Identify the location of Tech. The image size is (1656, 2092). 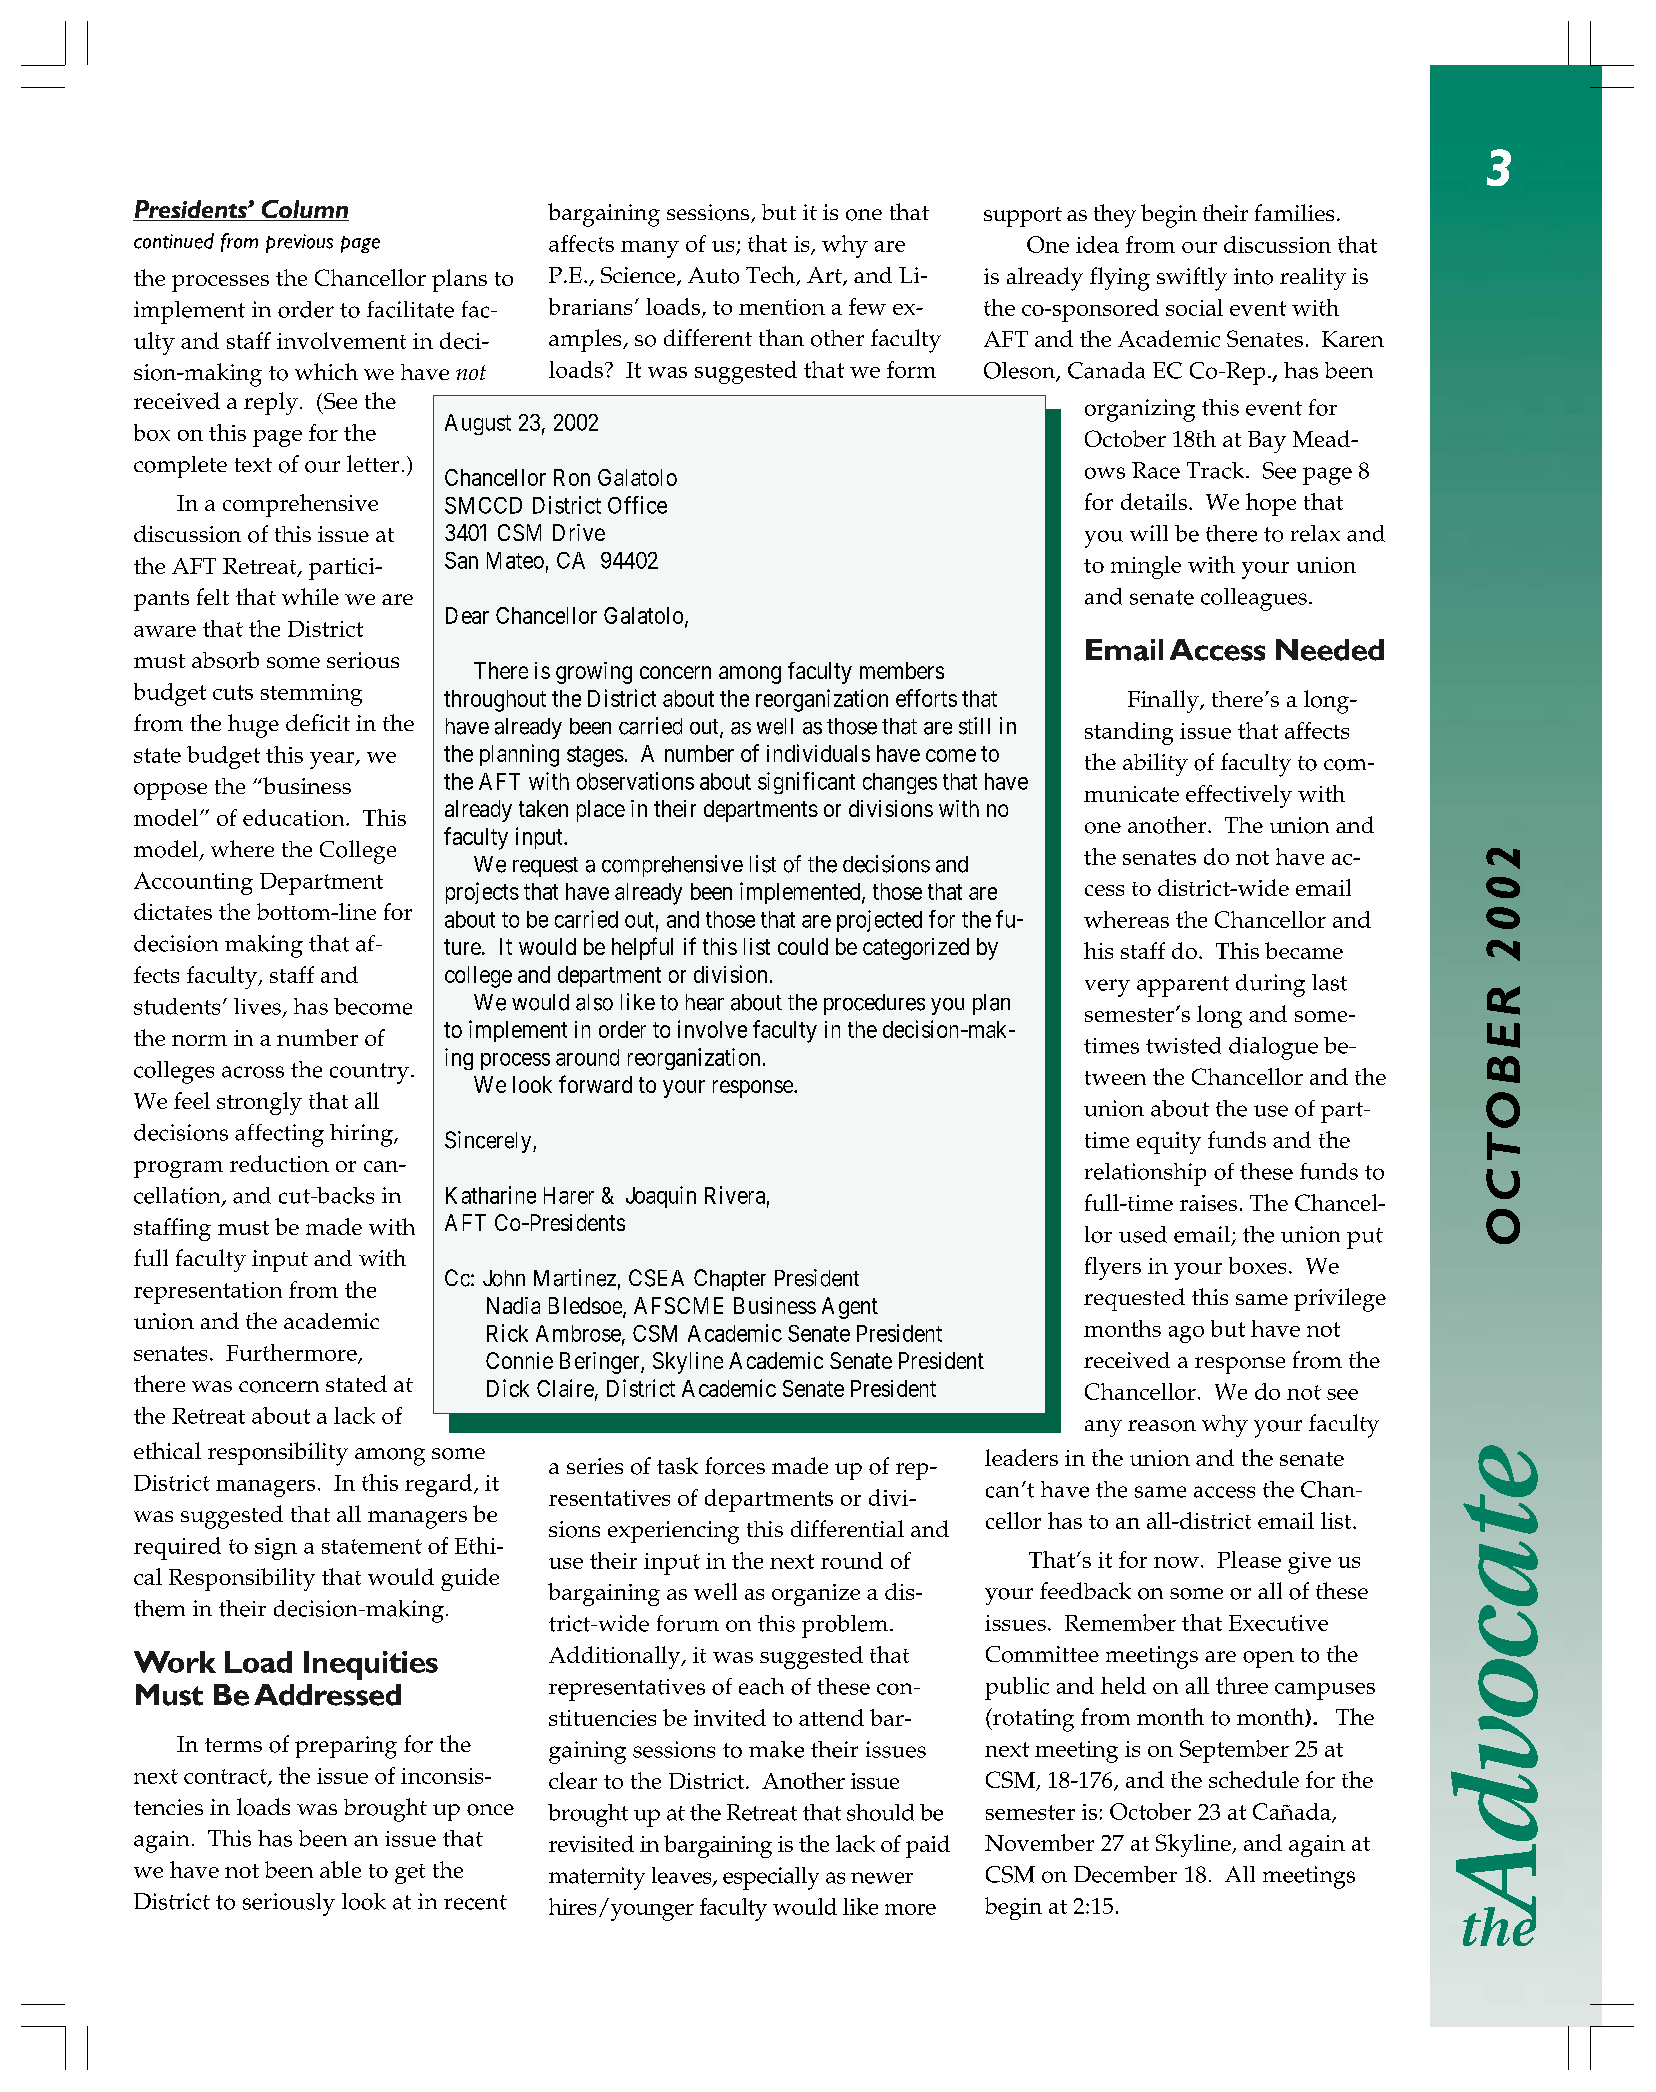
(771, 276).
